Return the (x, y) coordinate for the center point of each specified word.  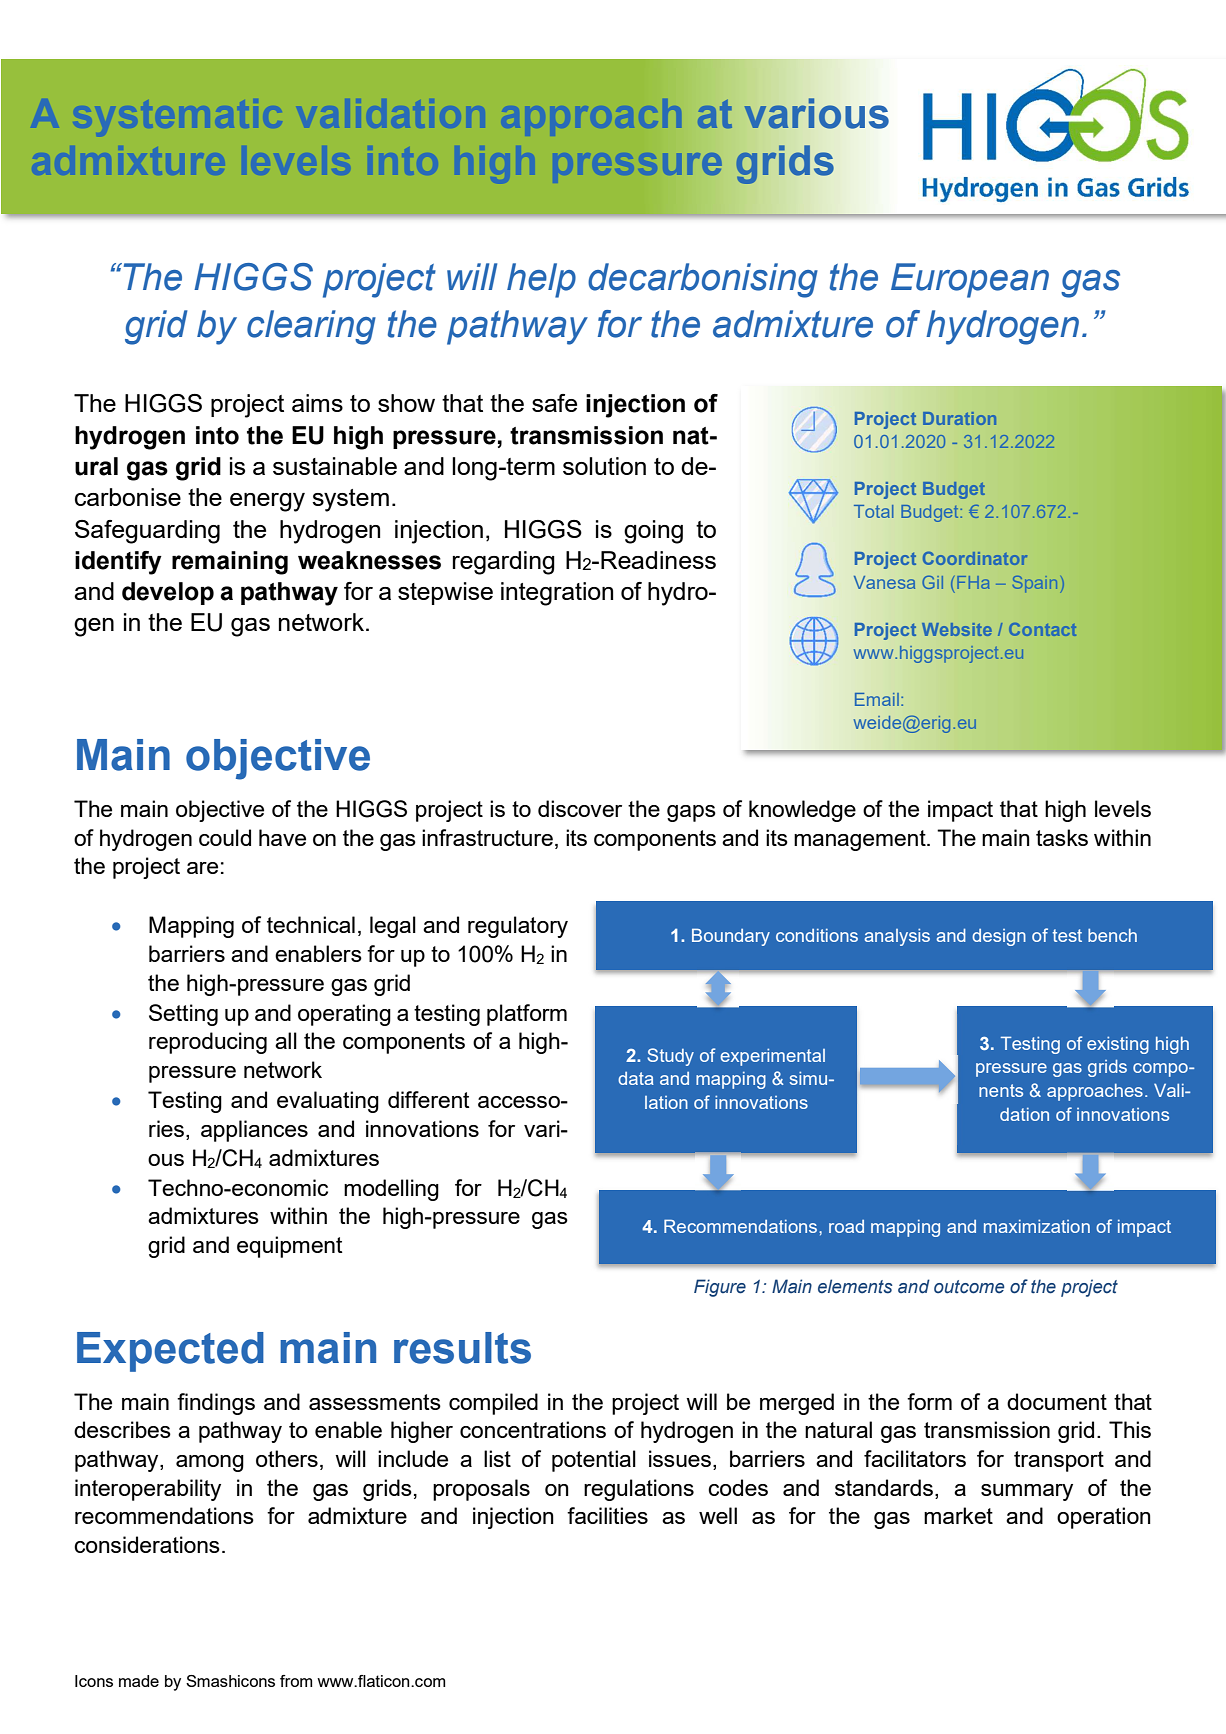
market (958, 1515)
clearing (311, 327)
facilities (607, 1515)
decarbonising (703, 280)
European (970, 280)
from (296, 1681)
